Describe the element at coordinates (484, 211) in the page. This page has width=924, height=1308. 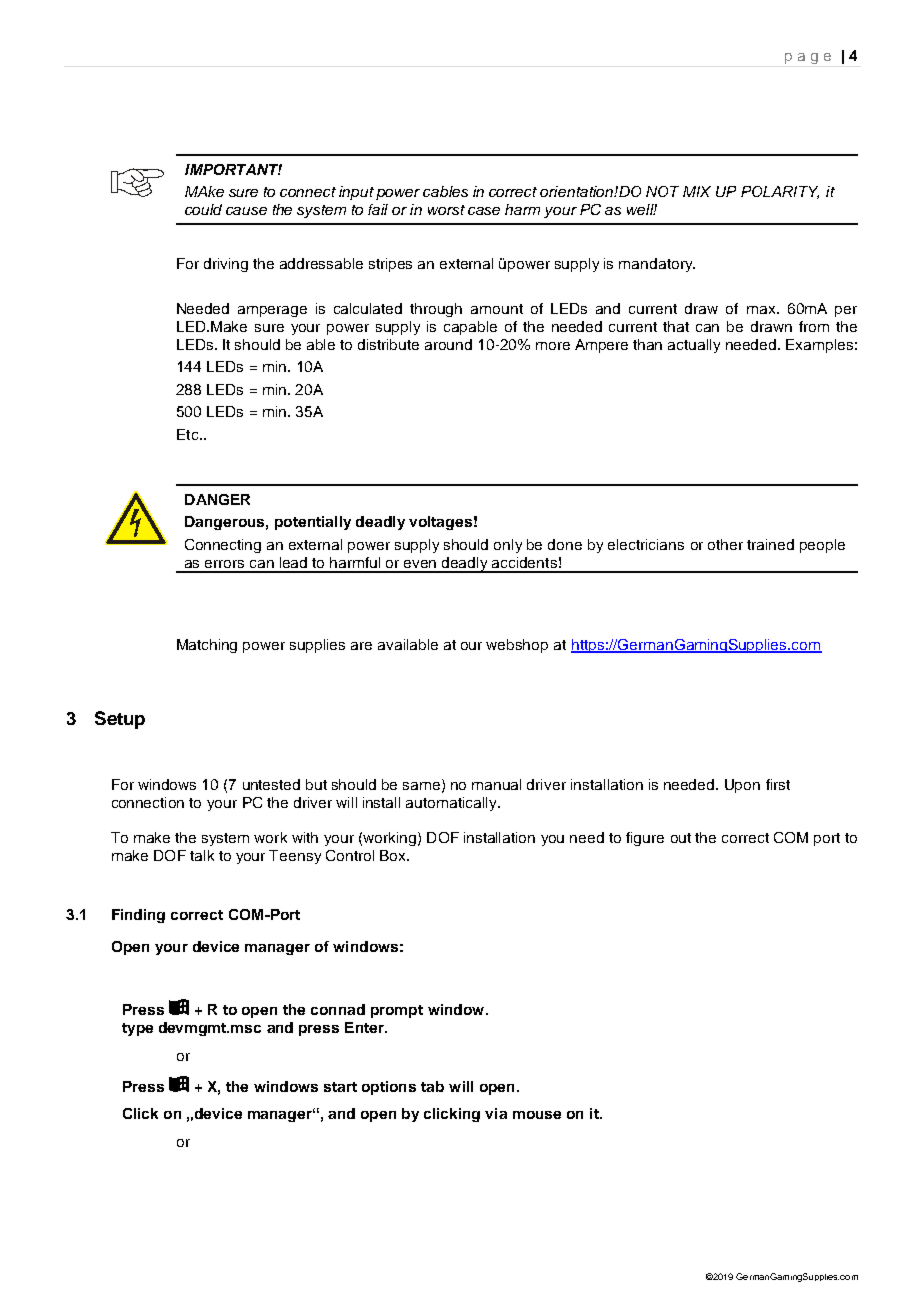
I see `case` at that location.
